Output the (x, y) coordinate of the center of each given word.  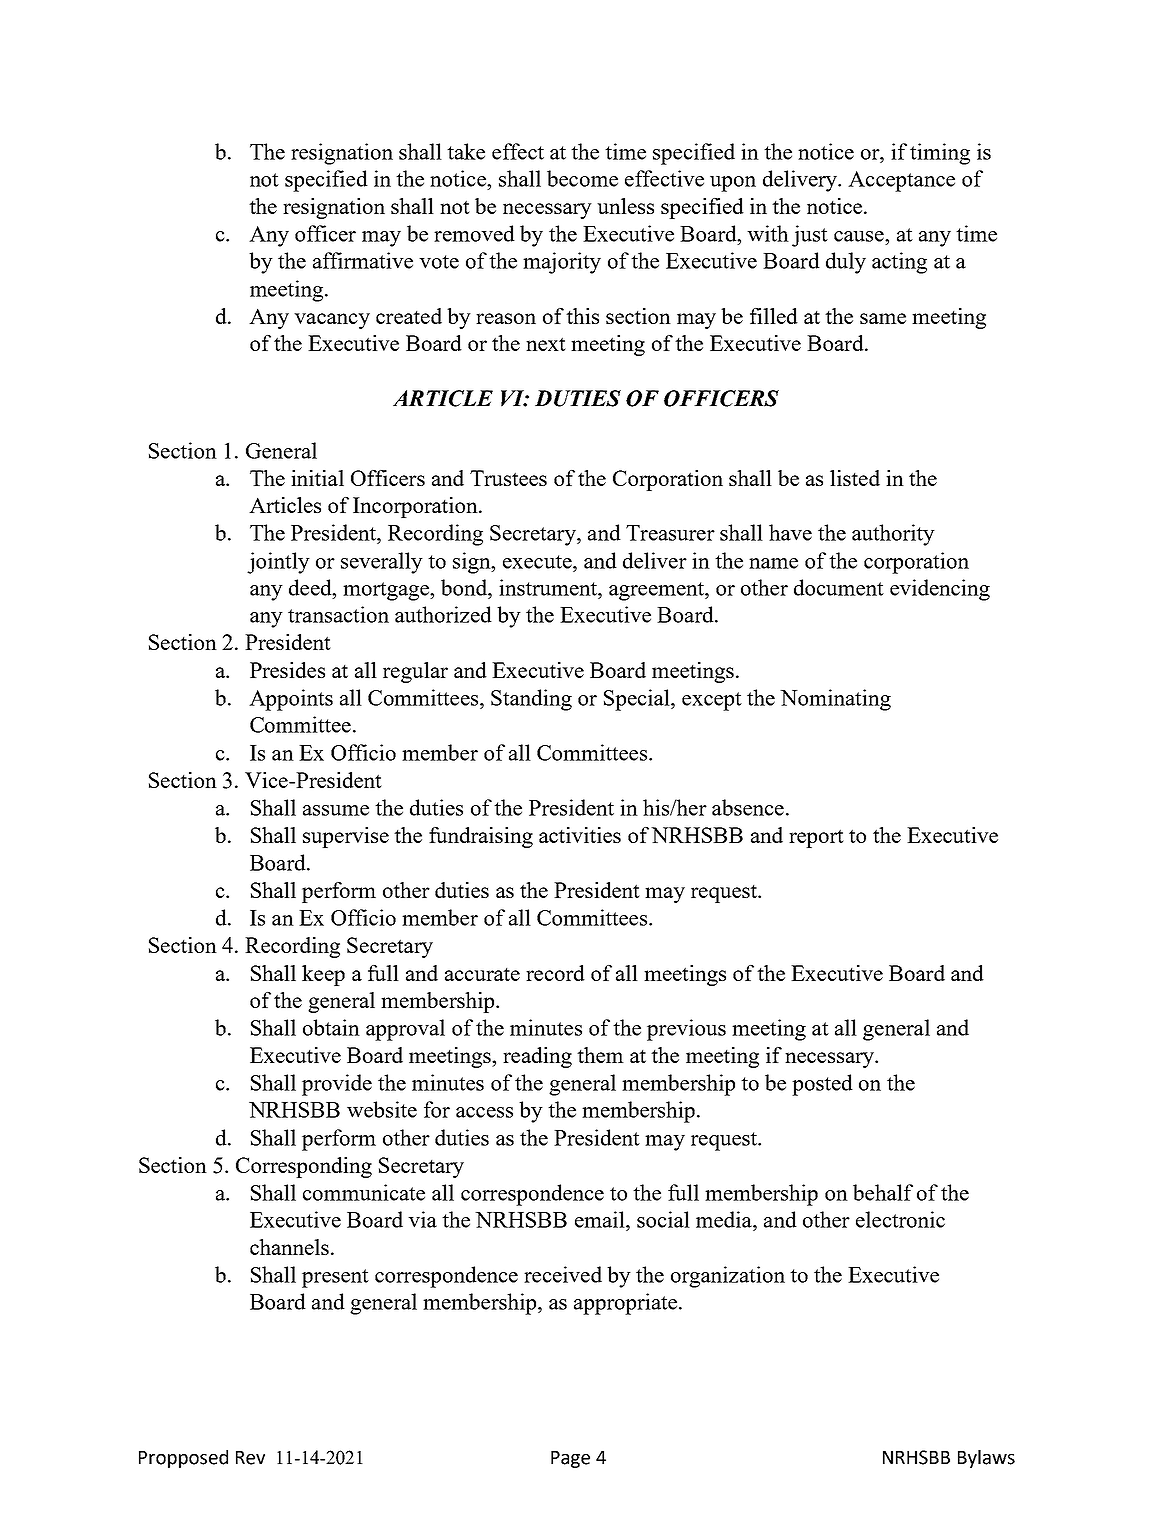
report (816, 838)
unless (625, 206)
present (335, 1278)
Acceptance (901, 181)
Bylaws (986, 1459)
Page (570, 1459)
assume (336, 810)
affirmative (363, 260)
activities (580, 835)
